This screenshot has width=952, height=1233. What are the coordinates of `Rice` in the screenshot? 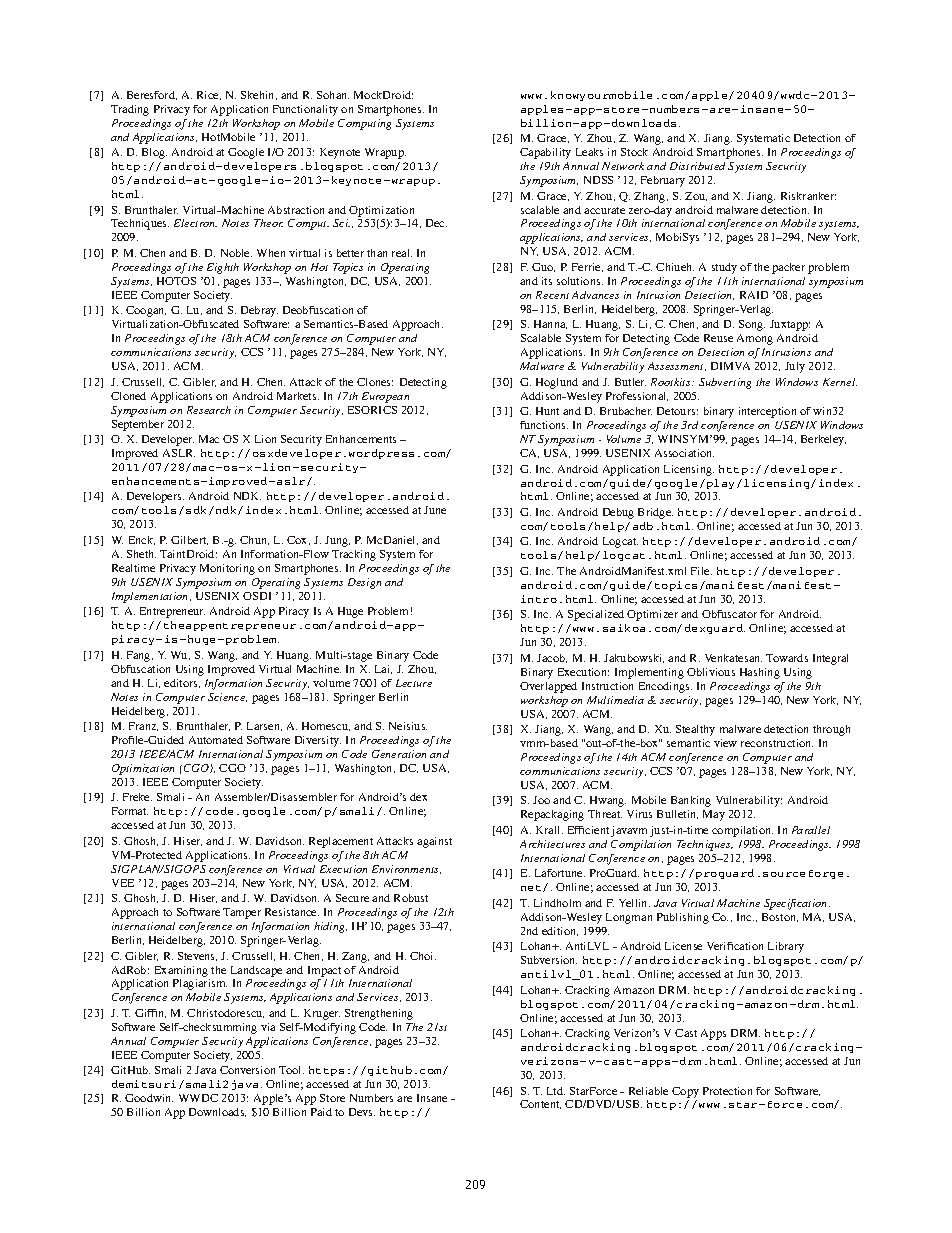 It's located at (209, 95).
